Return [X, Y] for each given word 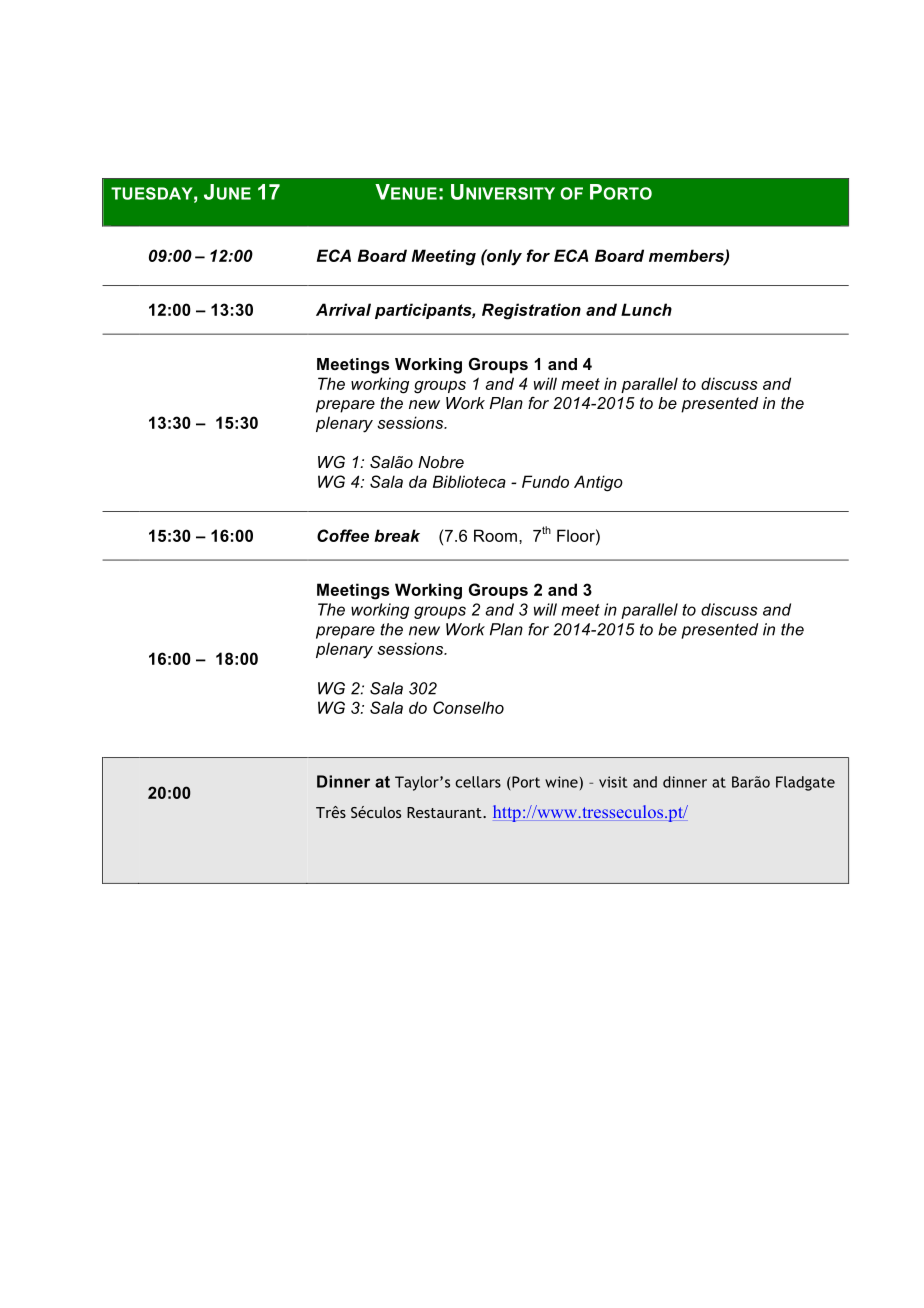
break [397, 535]
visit [613, 782]
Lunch [646, 309]
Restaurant [445, 812]
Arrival [343, 309]
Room [495, 535]
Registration [531, 311]
